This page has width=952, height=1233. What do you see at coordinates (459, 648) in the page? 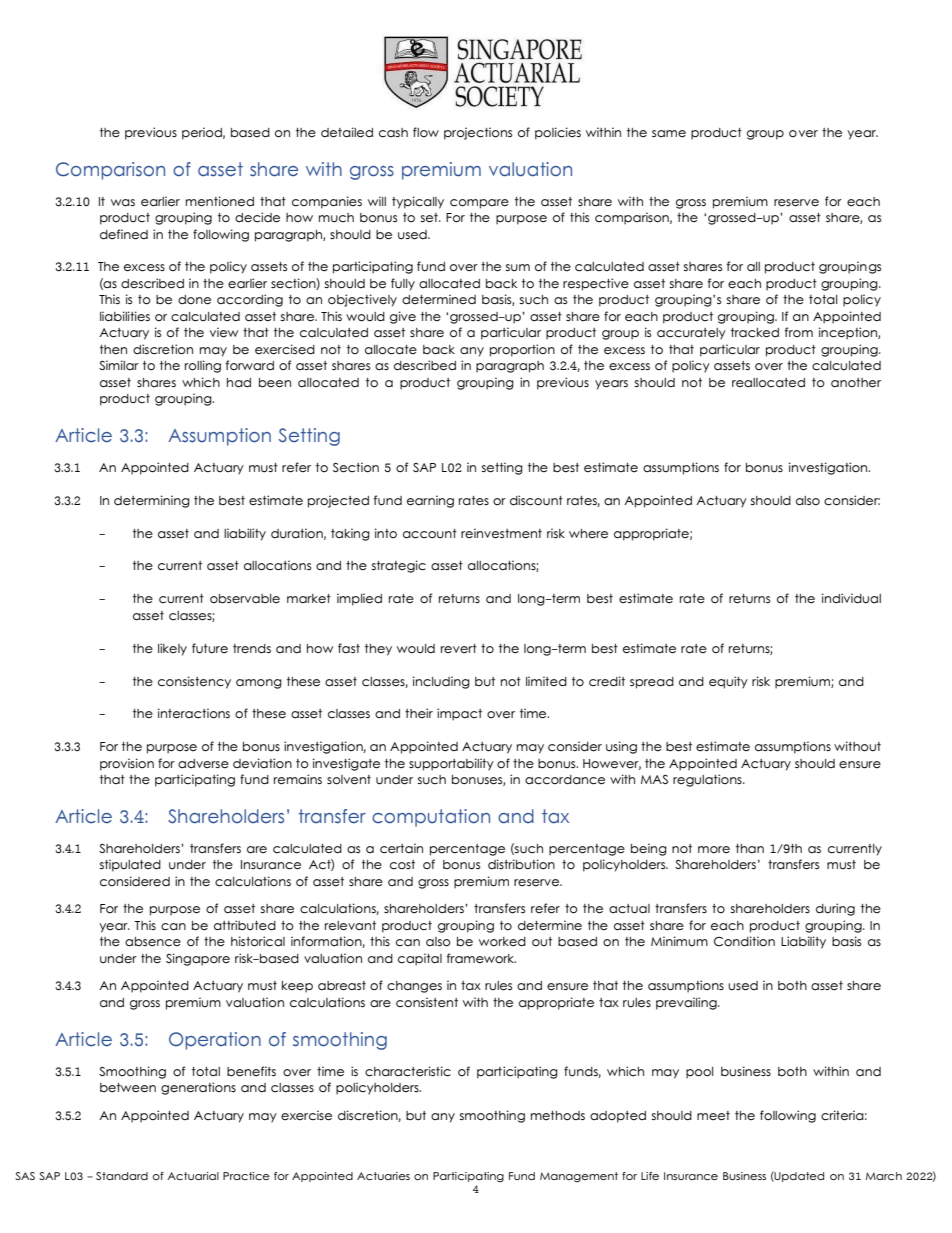
I see `revert` at bounding box center [459, 648].
